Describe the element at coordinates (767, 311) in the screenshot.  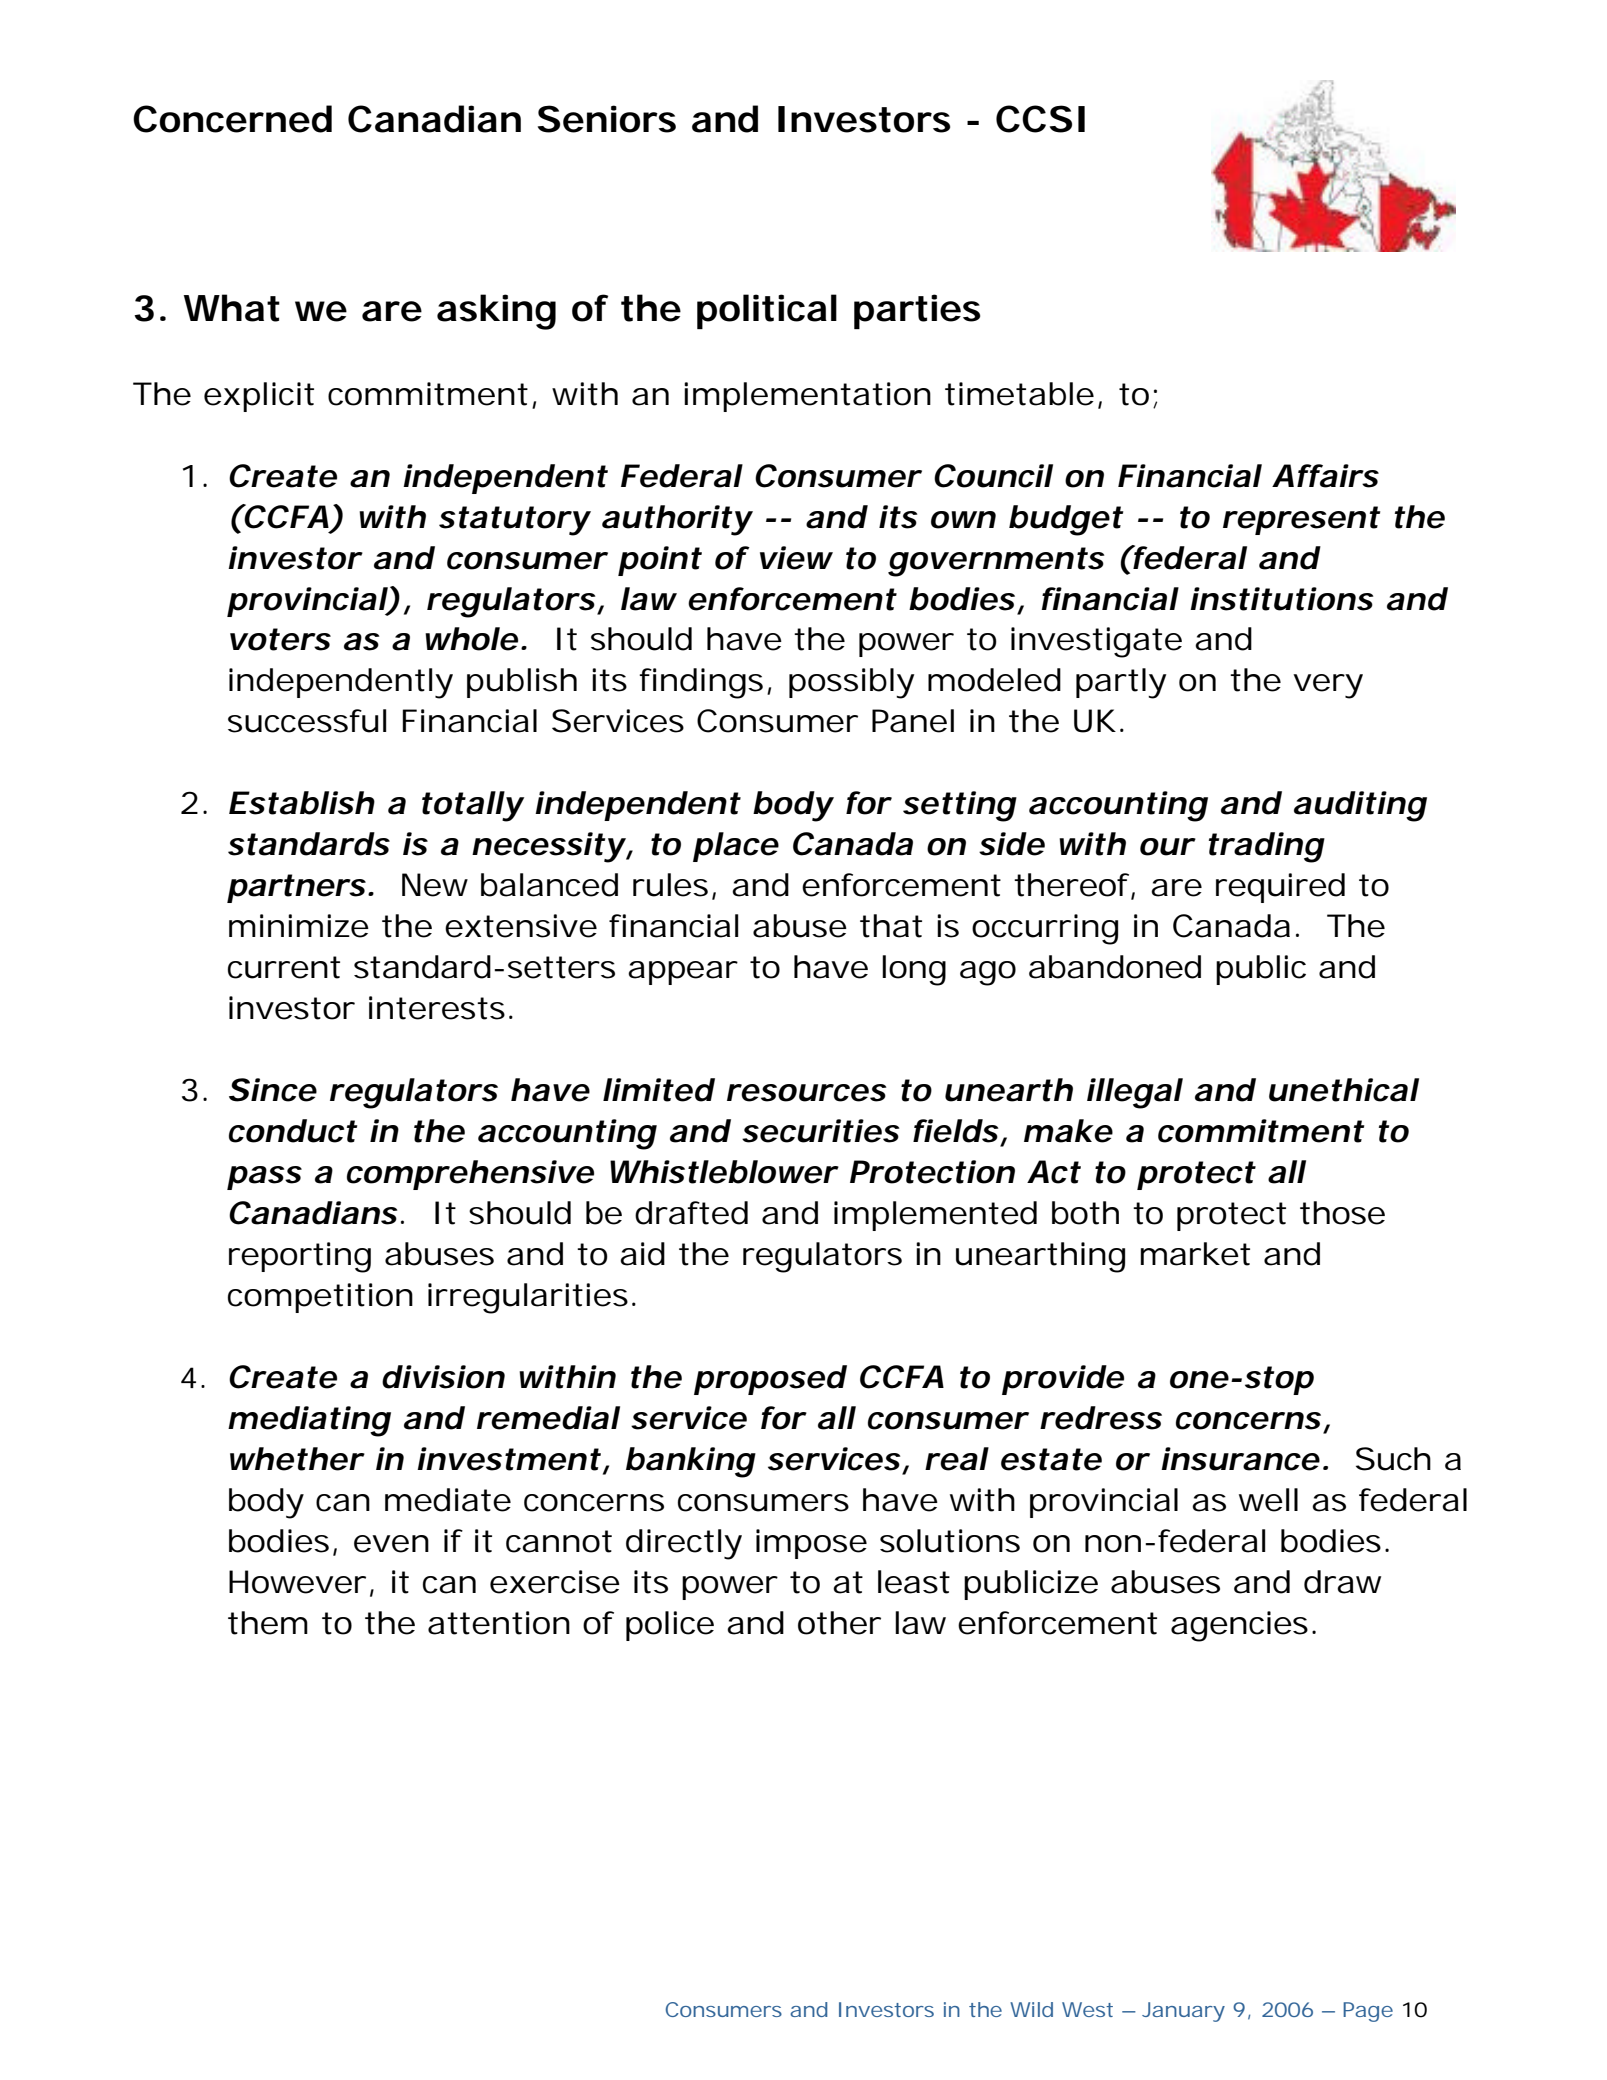
I see `political` at that location.
